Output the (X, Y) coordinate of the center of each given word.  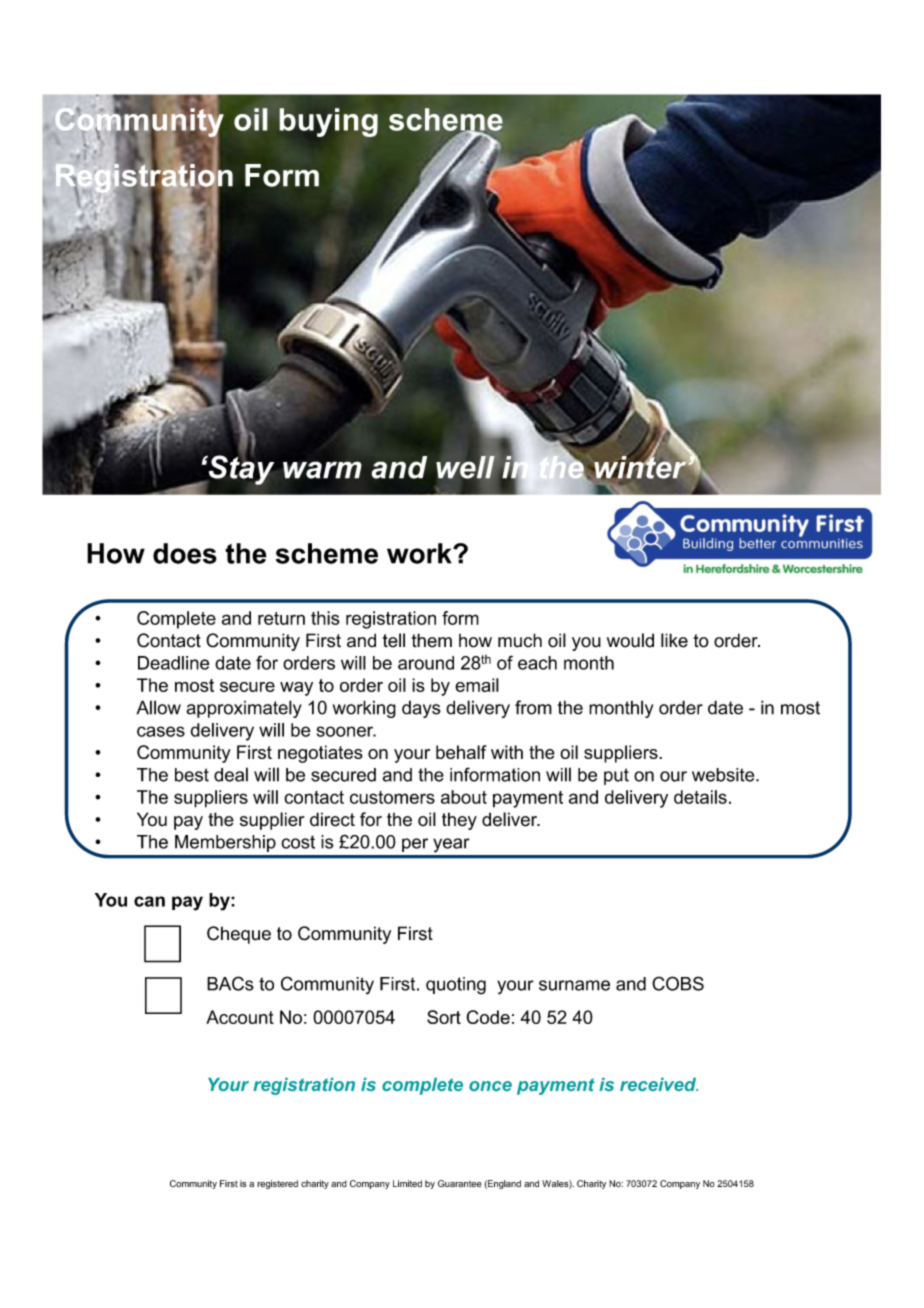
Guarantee (459, 1183)
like (674, 640)
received (659, 1084)
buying (328, 122)
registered (277, 1184)
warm (322, 470)
